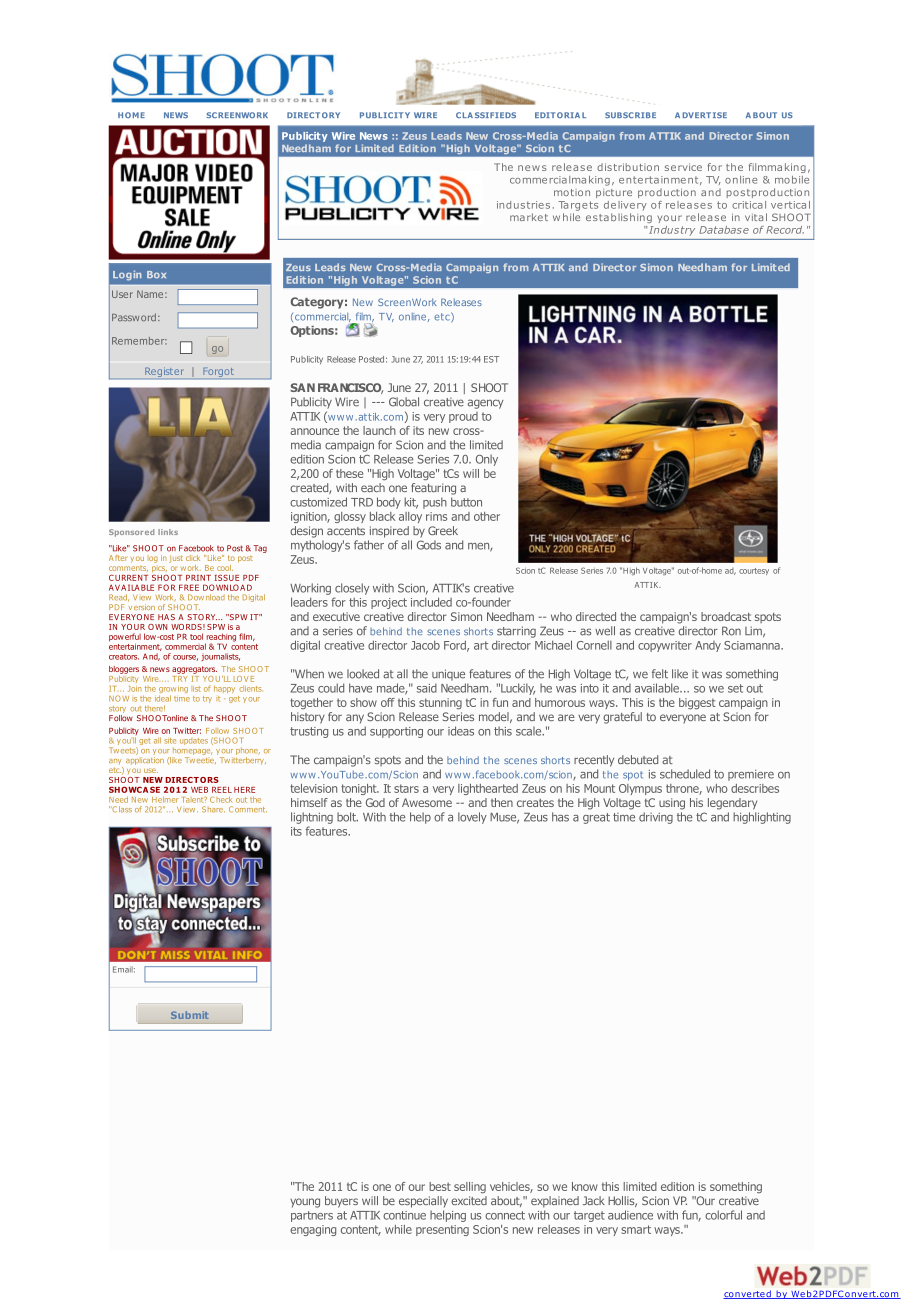  Describe the element at coordinates (683, 167) in the screenshot. I see `service` at that location.
